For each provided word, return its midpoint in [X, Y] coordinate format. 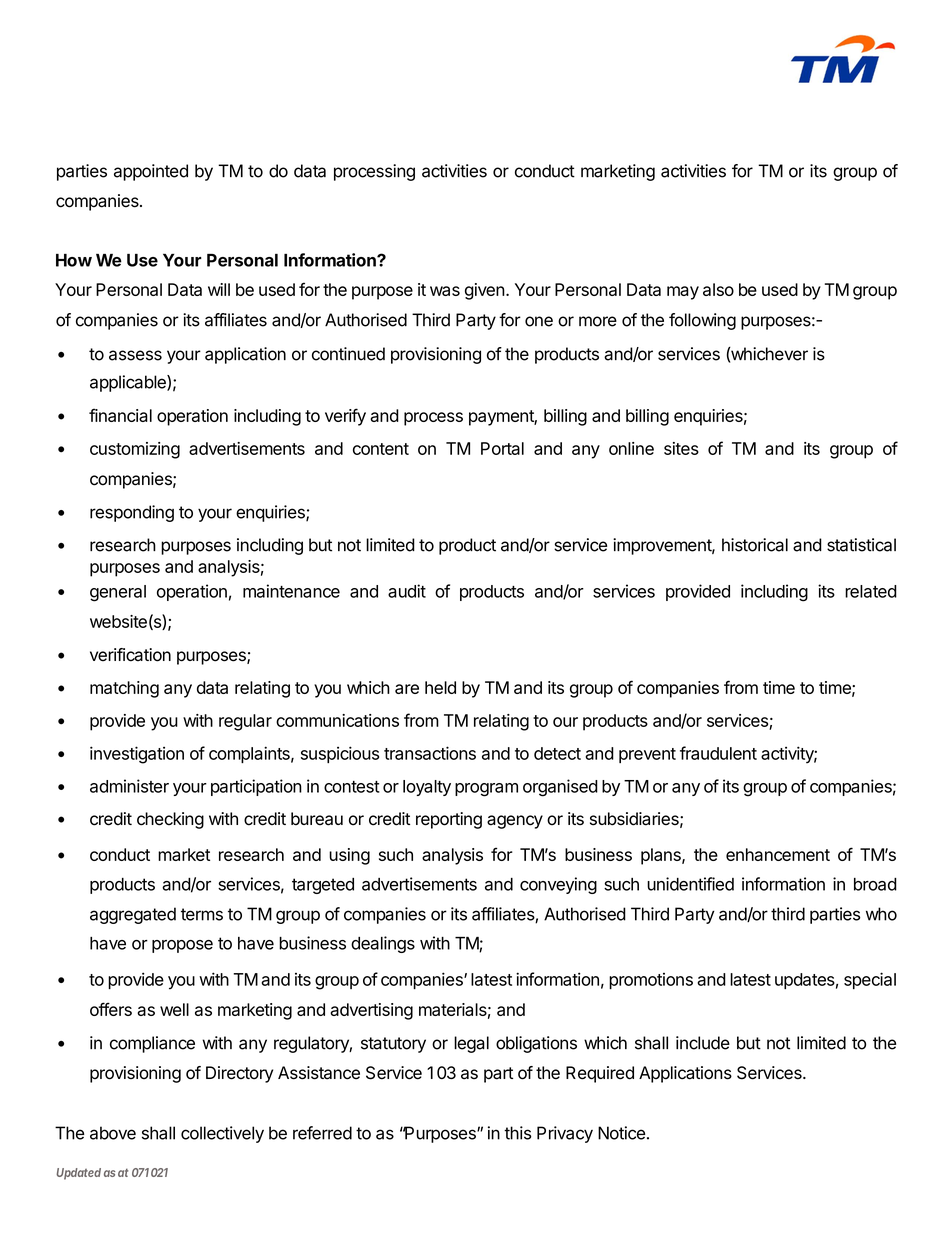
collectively [222, 1134]
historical [755, 545]
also [718, 289]
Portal [502, 448]
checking [170, 820]
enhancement [778, 854]
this [517, 1133]
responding [132, 513]
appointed [151, 172]
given [485, 291]
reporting [449, 820]
